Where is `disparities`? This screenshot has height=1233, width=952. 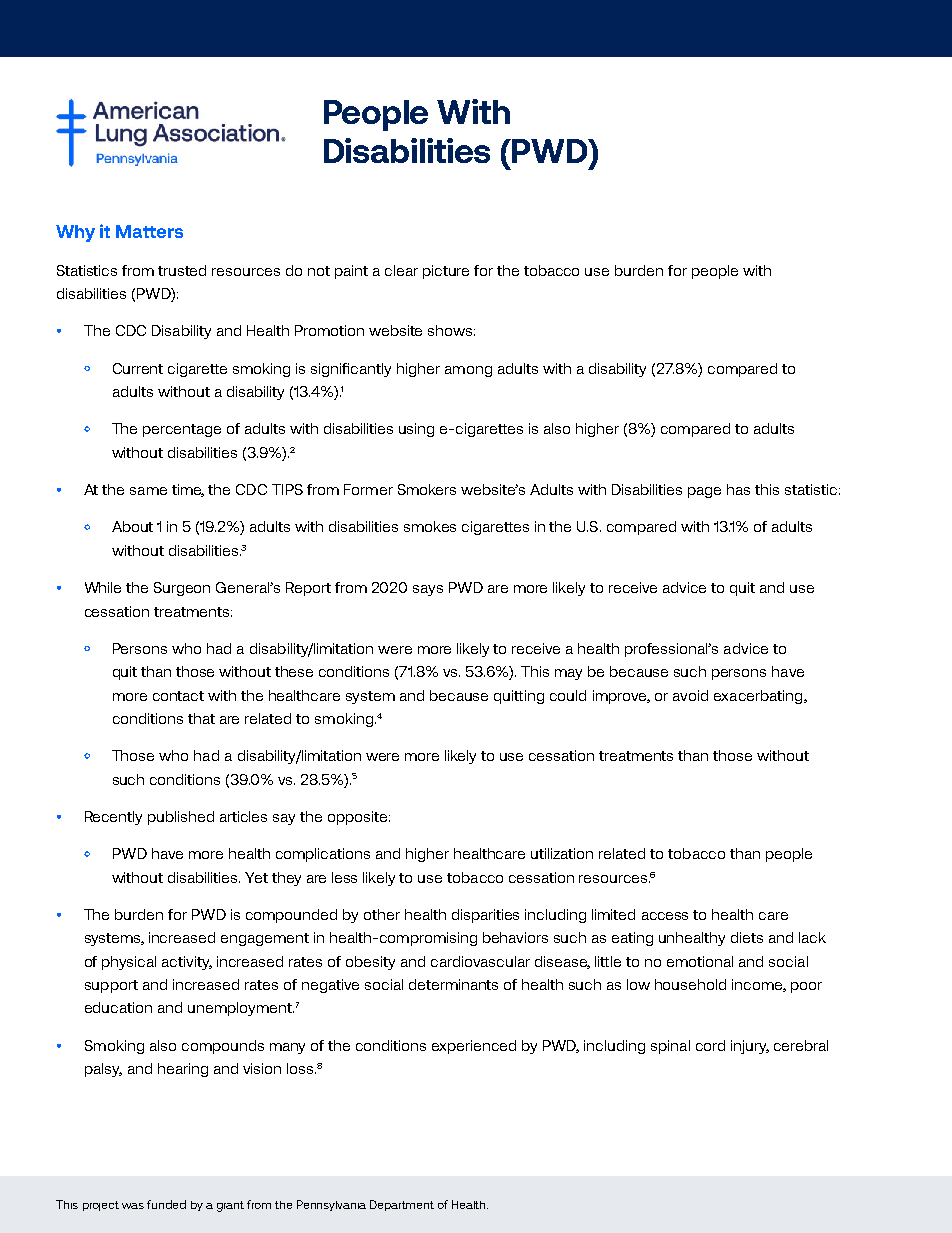
disparities is located at coordinates (485, 916).
